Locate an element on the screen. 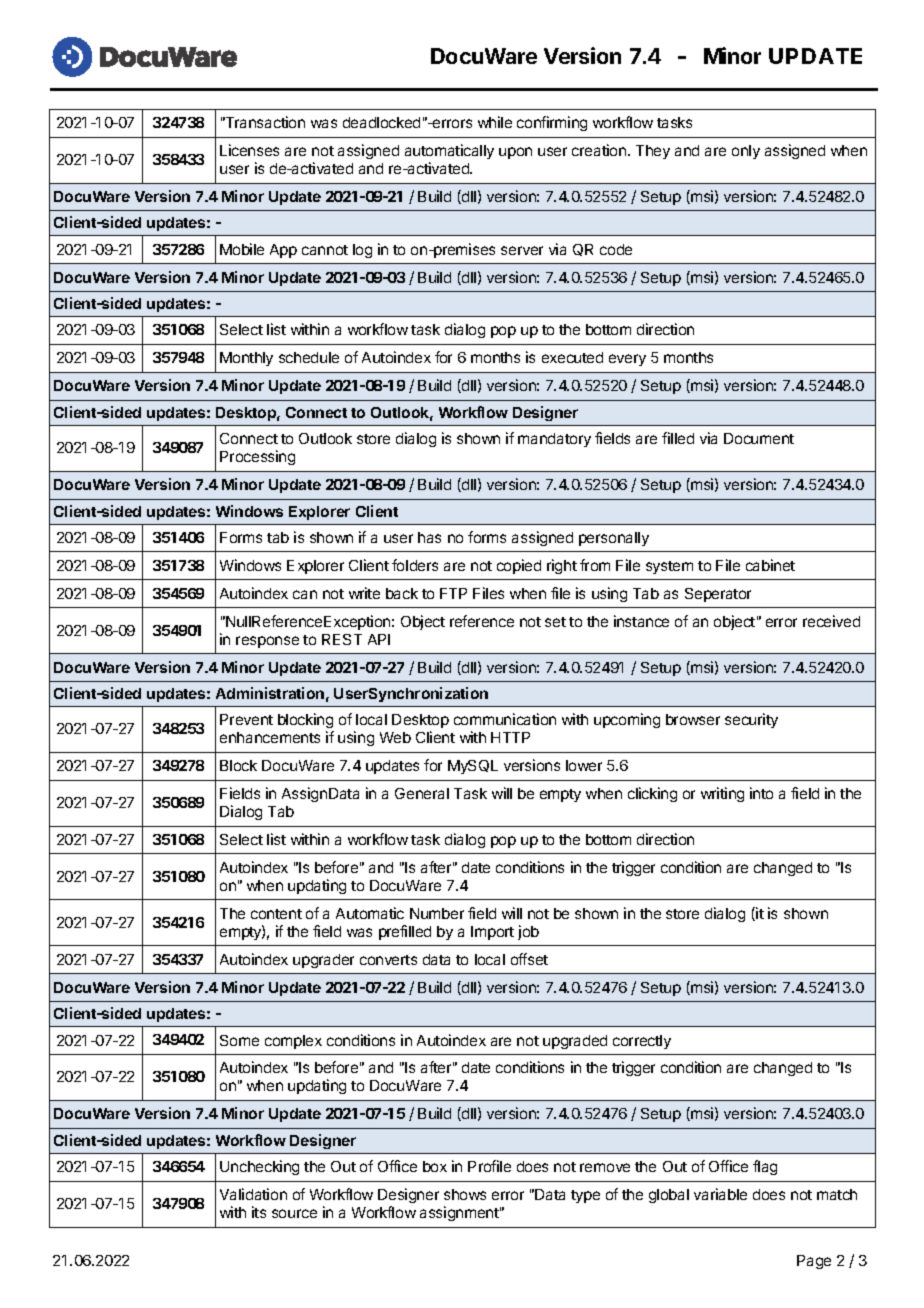 The width and height of the screenshot is (924, 1308). mandatory is located at coordinates (554, 440).
